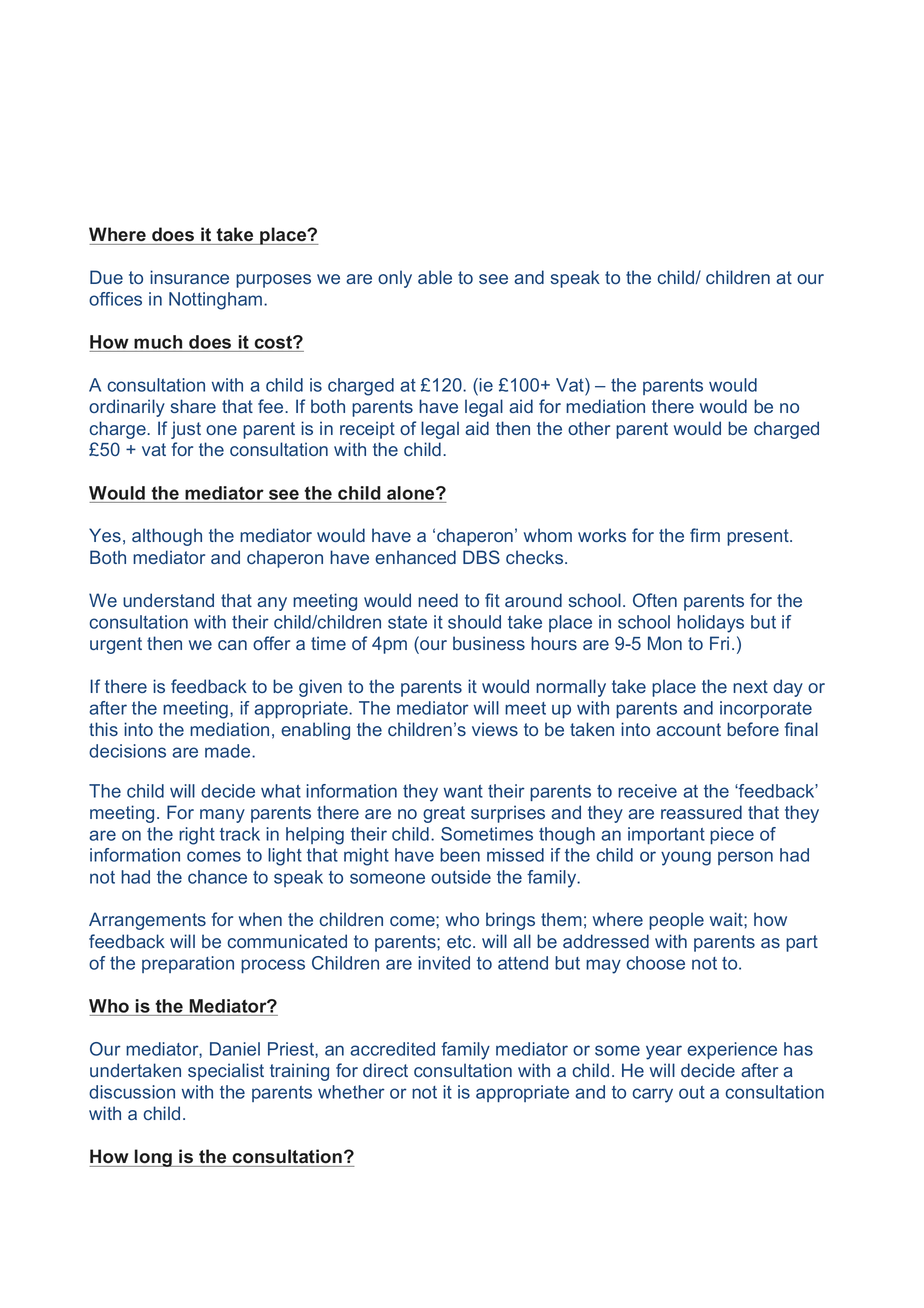 Image resolution: width=924 pixels, height=1308 pixels. What do you see at coordinates (217, 301) in the screenshot?
I see `Nottingham` at bounding box center [217, 301].
